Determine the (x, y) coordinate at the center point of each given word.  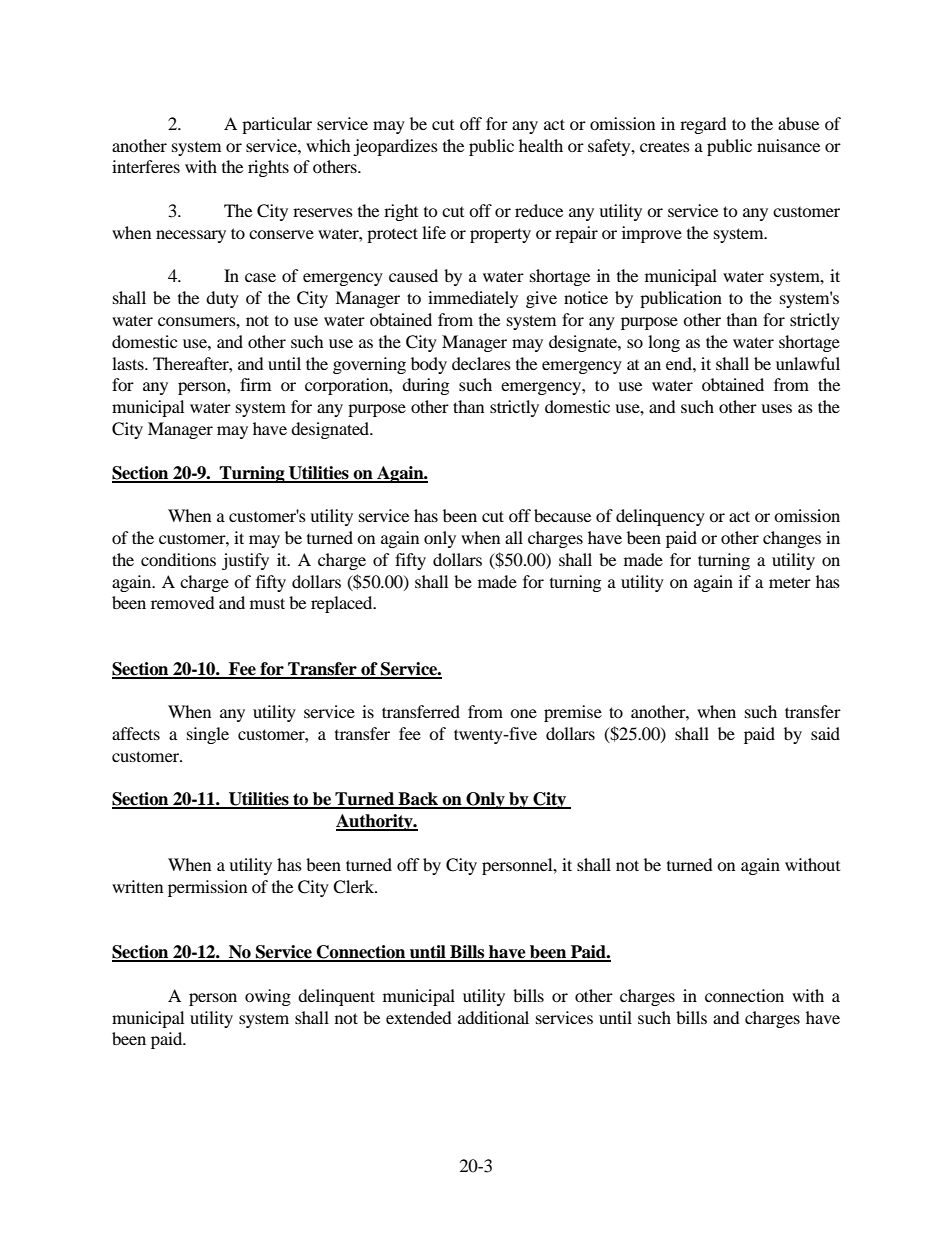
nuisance (788, 145)
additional (493, 1017)
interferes (146, 166)
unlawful (808, 363)
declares (481, 363)
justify (245, 561)
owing (268, 997)
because (562, 515)
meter (790, 582)
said (825, 733)
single (208, 735)
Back (418, 800)
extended (419, 1017)
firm (255, 384)
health (541, 145)
